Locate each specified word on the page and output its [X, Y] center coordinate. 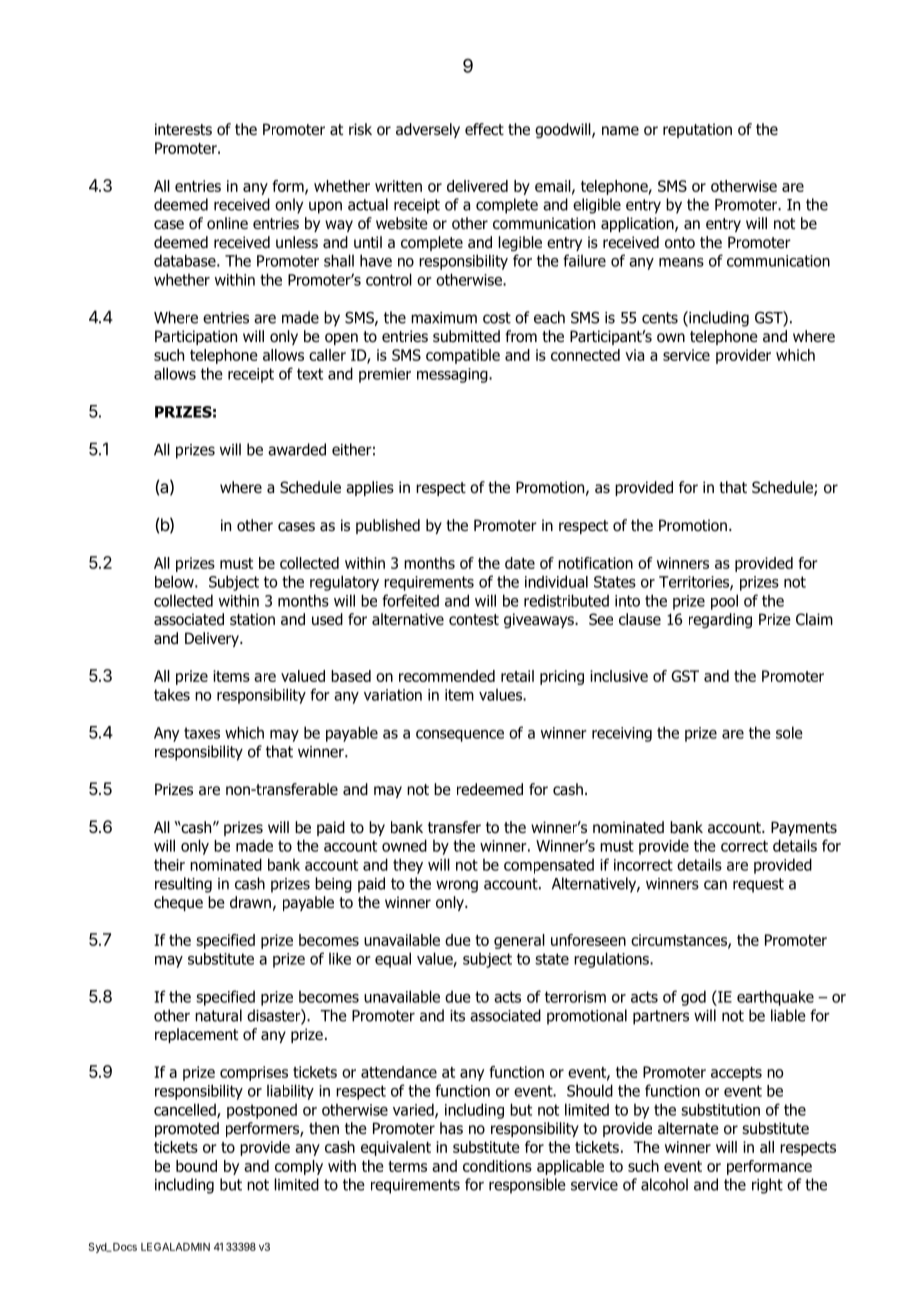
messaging [453, 375]
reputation [697, 130]
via [634, 355]
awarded [297, 449]
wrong [457, 886]
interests [183, 129]
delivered [477, 186]
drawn [250, 902]
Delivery [213, 639]
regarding [720, 620]
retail [517, 676]
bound [196, 1166]
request [758, 885]
